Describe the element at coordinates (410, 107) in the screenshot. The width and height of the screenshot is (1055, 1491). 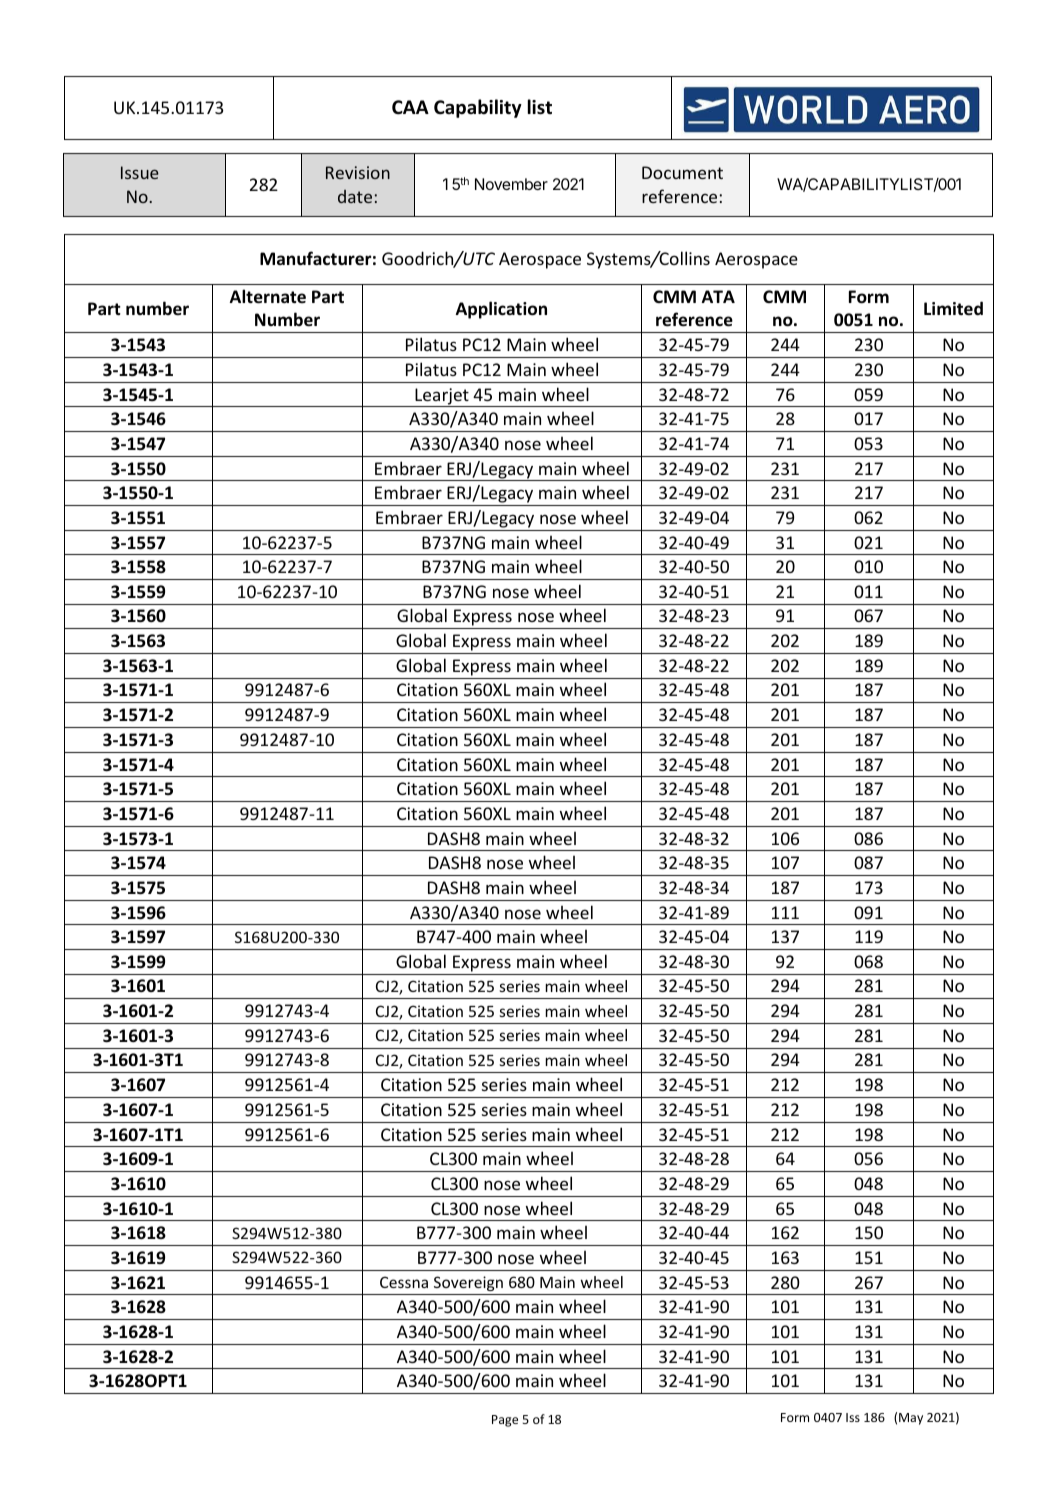
I see `CAA` at that location.
